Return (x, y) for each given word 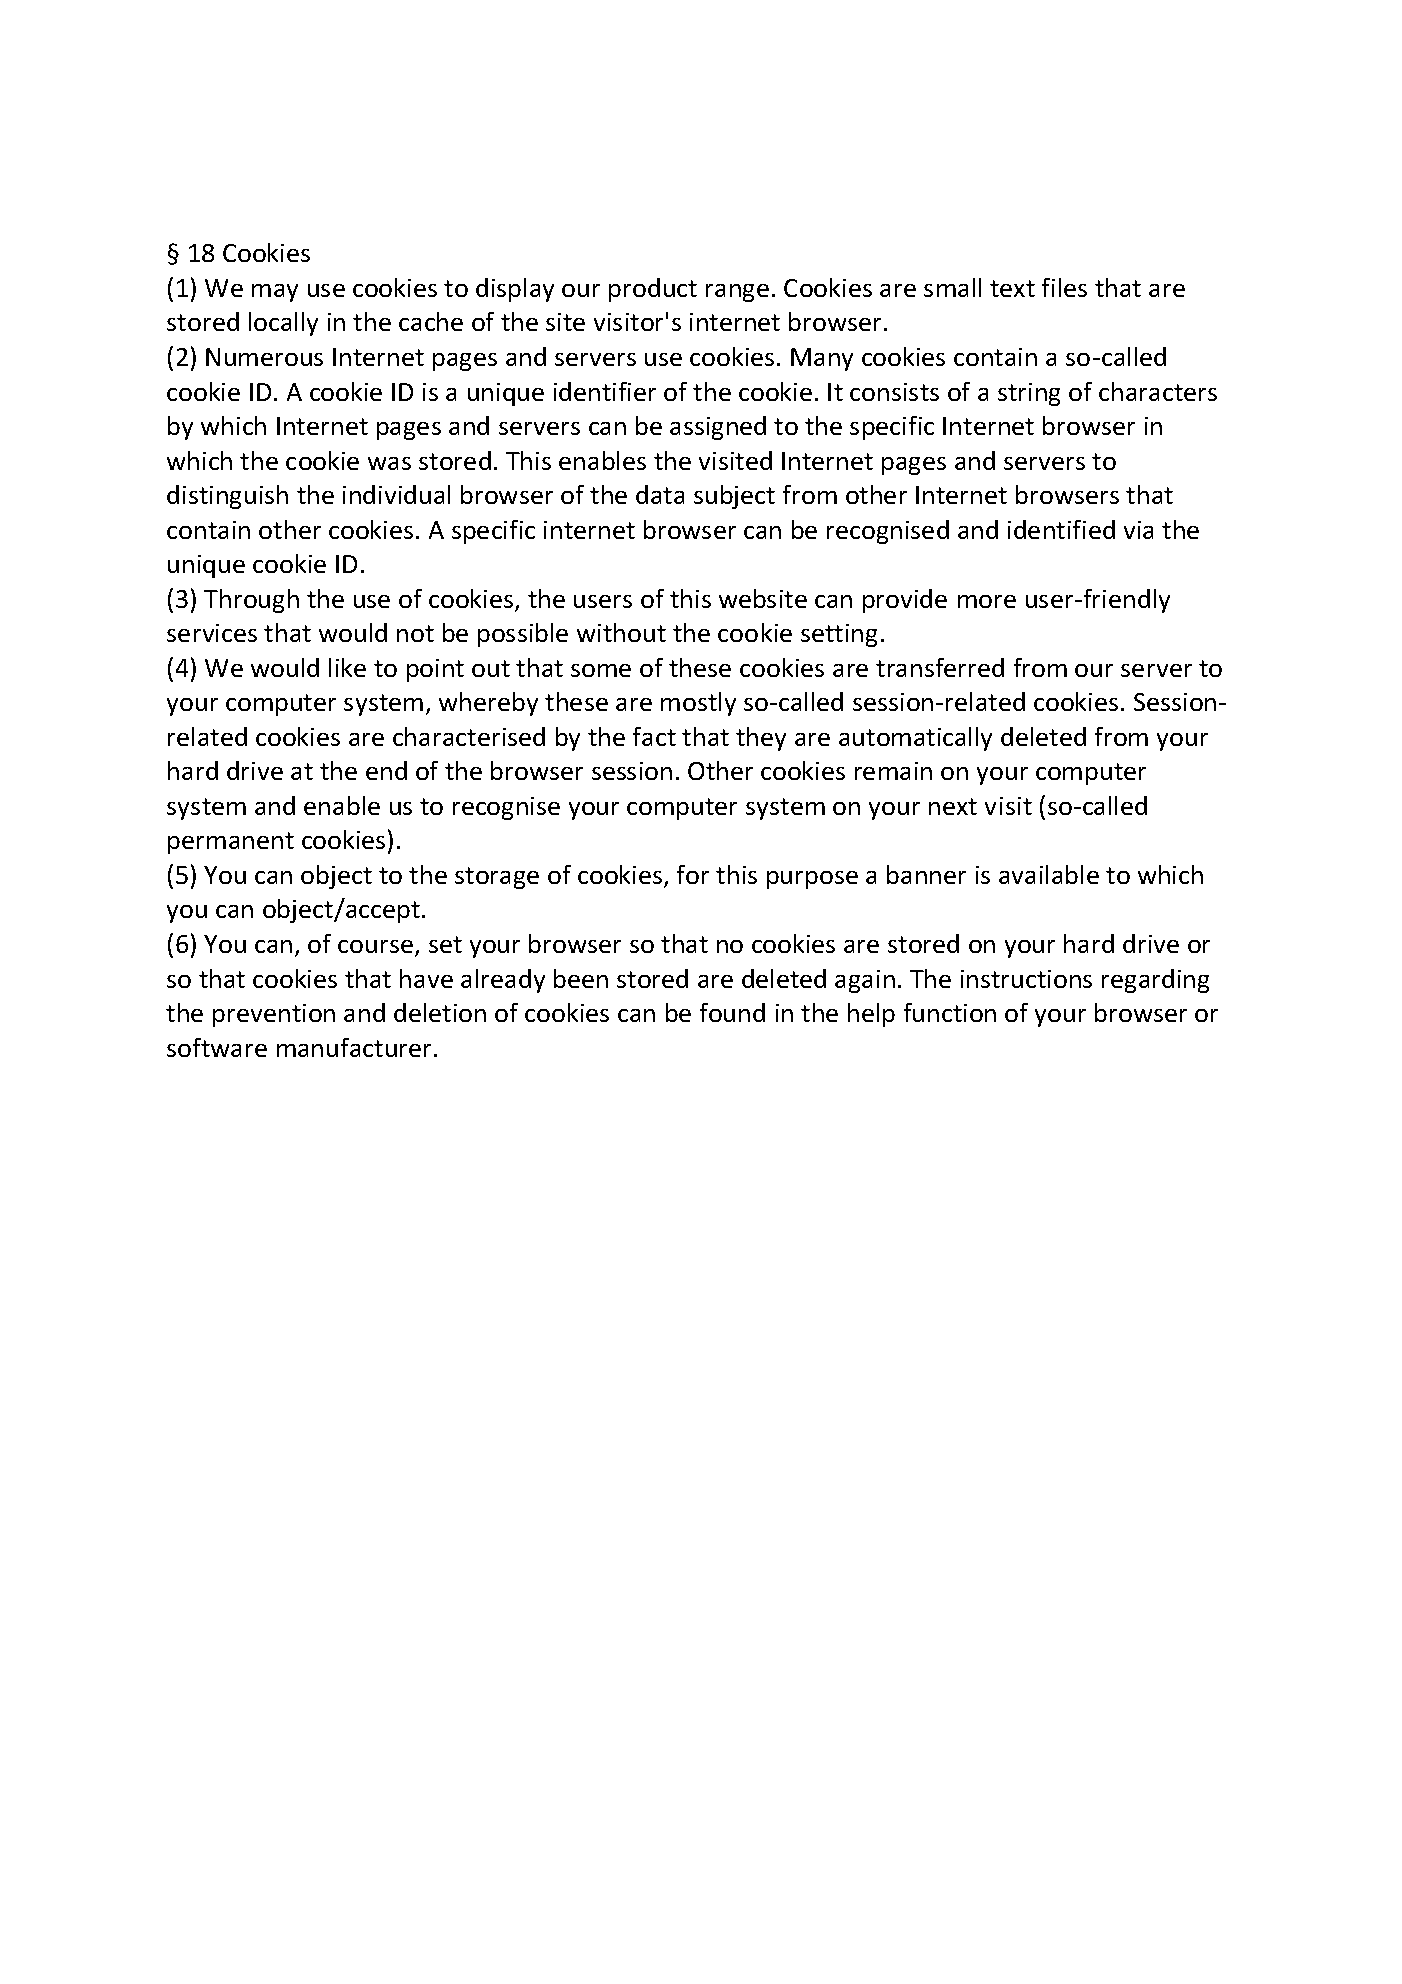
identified (1061, 529)
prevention (274, 1015)
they (761, 739)
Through (251, 601)
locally (283, 324)
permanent (231, 843)
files (1064, 287)
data (660, 494)
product (653, 290)
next (953, 806)
